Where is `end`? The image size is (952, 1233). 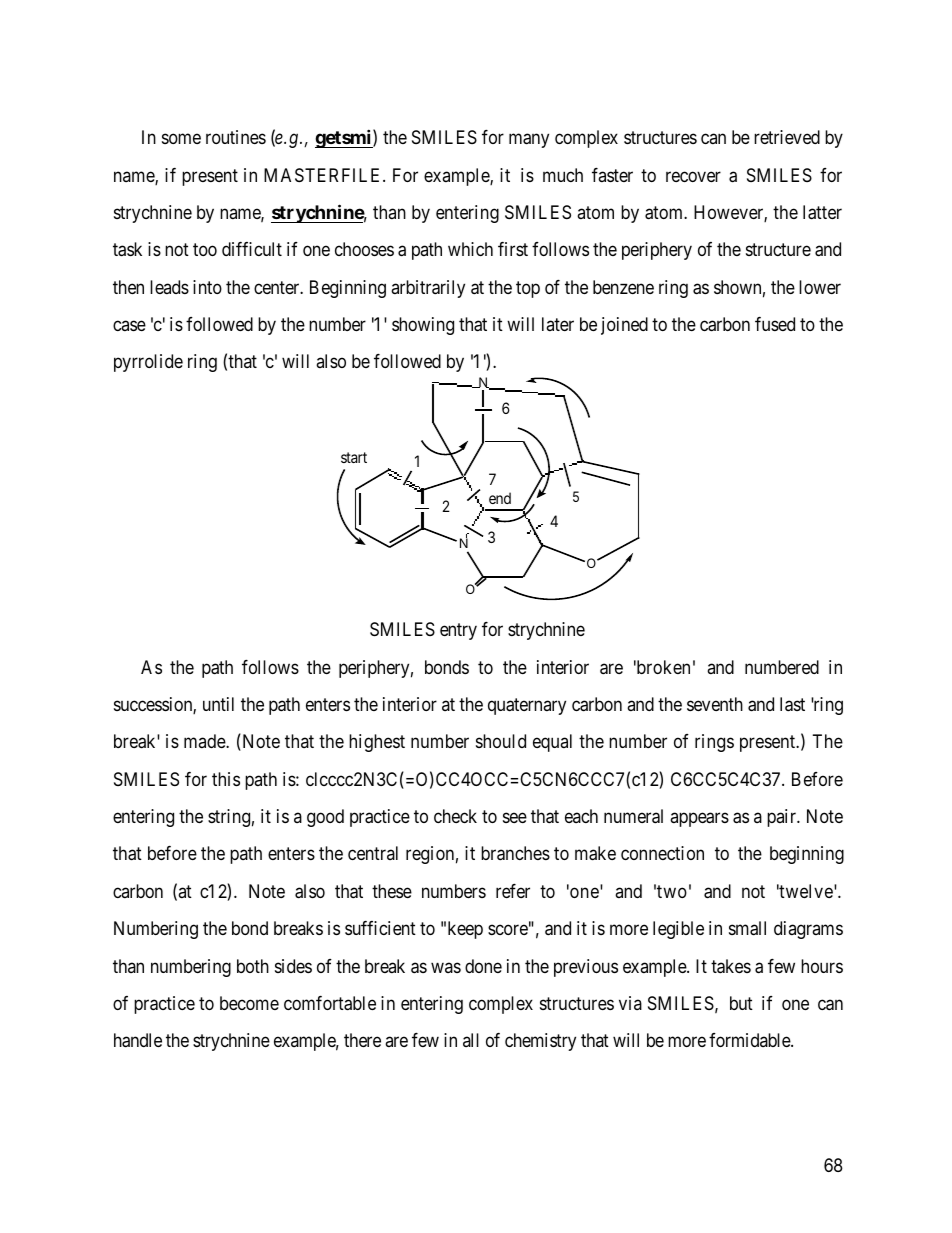 end is located at coordinates (500, 498).
